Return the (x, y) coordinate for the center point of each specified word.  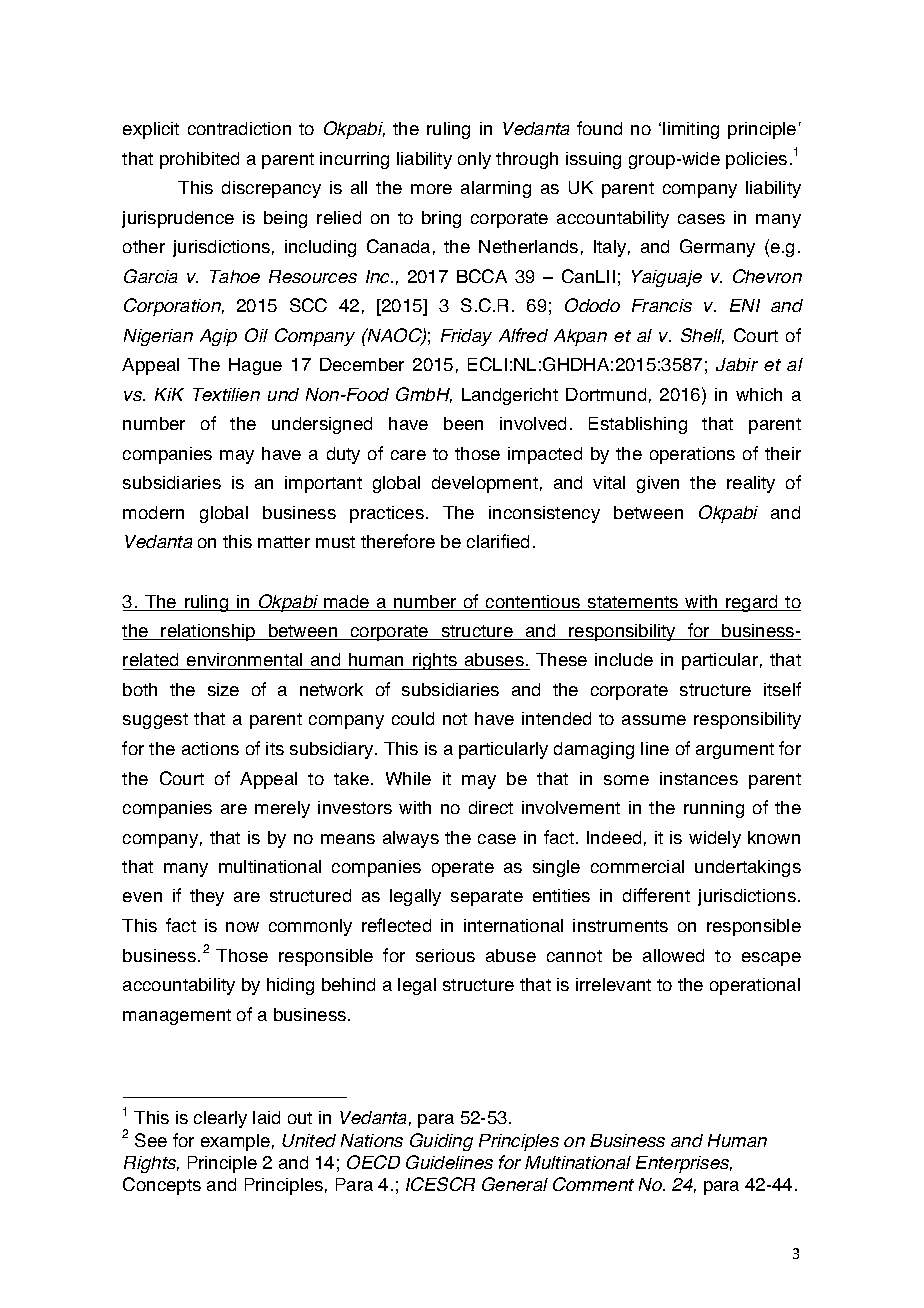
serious (445, 955)
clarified (498, 541)
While (408, 778)
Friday (466, 337)
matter (284, 542)
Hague (255, 366)
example (235, 1142)
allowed (673, 955)
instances (699, 778)
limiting (691, 130)
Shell (702, 336)
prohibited (199, 160)
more (431, 189)
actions (210, 748)
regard (752, 603)
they (207, 897)
